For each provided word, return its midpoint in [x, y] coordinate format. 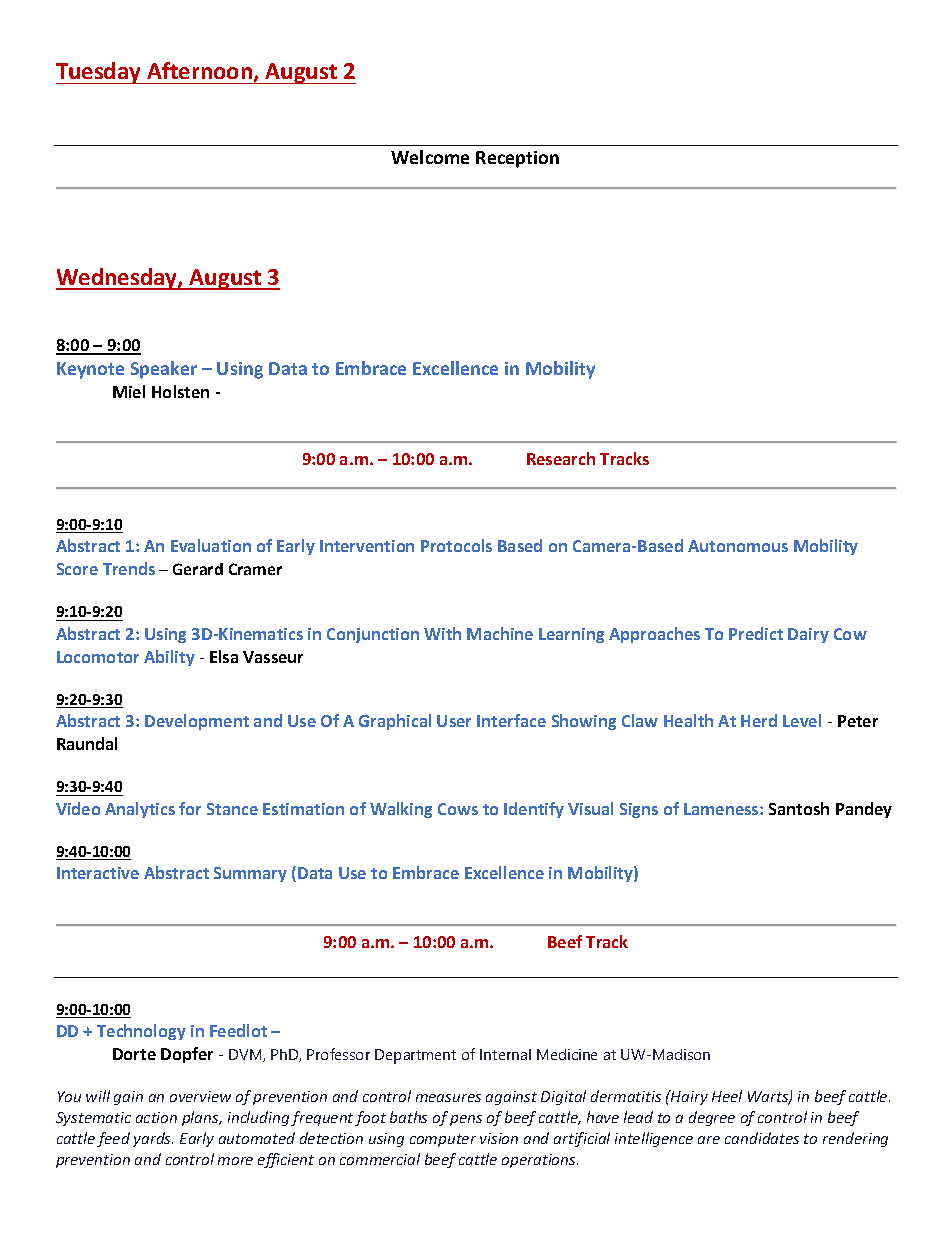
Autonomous [738, 546]
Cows [458, 809]
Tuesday [100, 73]
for [190, 808]
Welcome [430, 157]
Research [561, 458]
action [156, 1117]
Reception [517, 159]
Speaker [164, 370]
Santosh [799, 808]
